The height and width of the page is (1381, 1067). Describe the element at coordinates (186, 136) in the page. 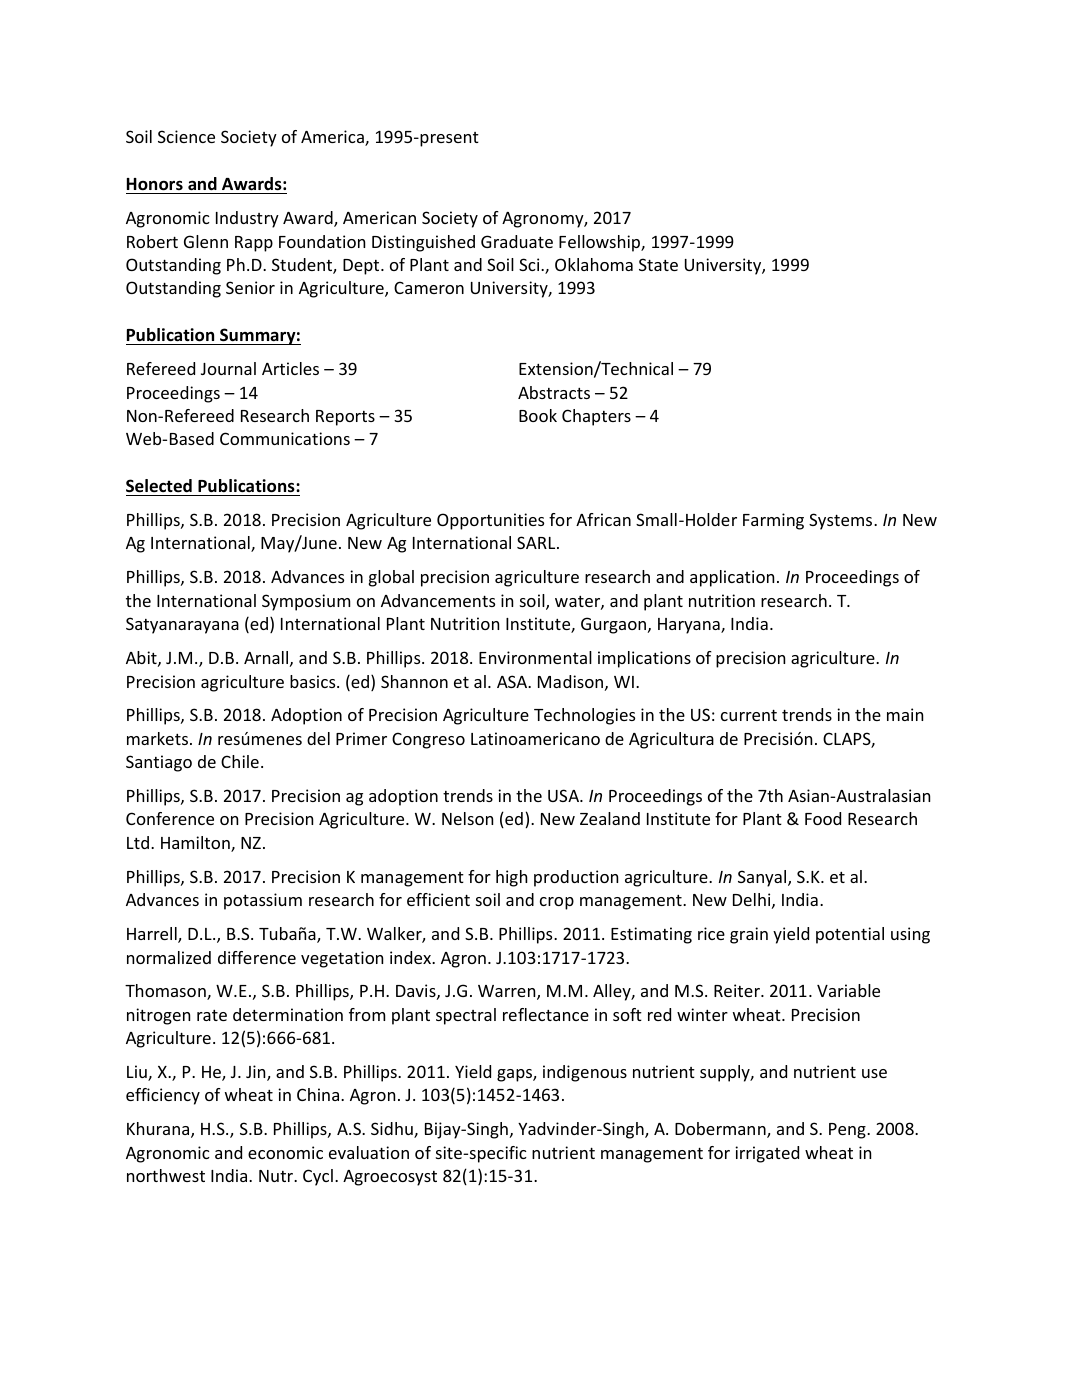

I see `Science` at that location.
